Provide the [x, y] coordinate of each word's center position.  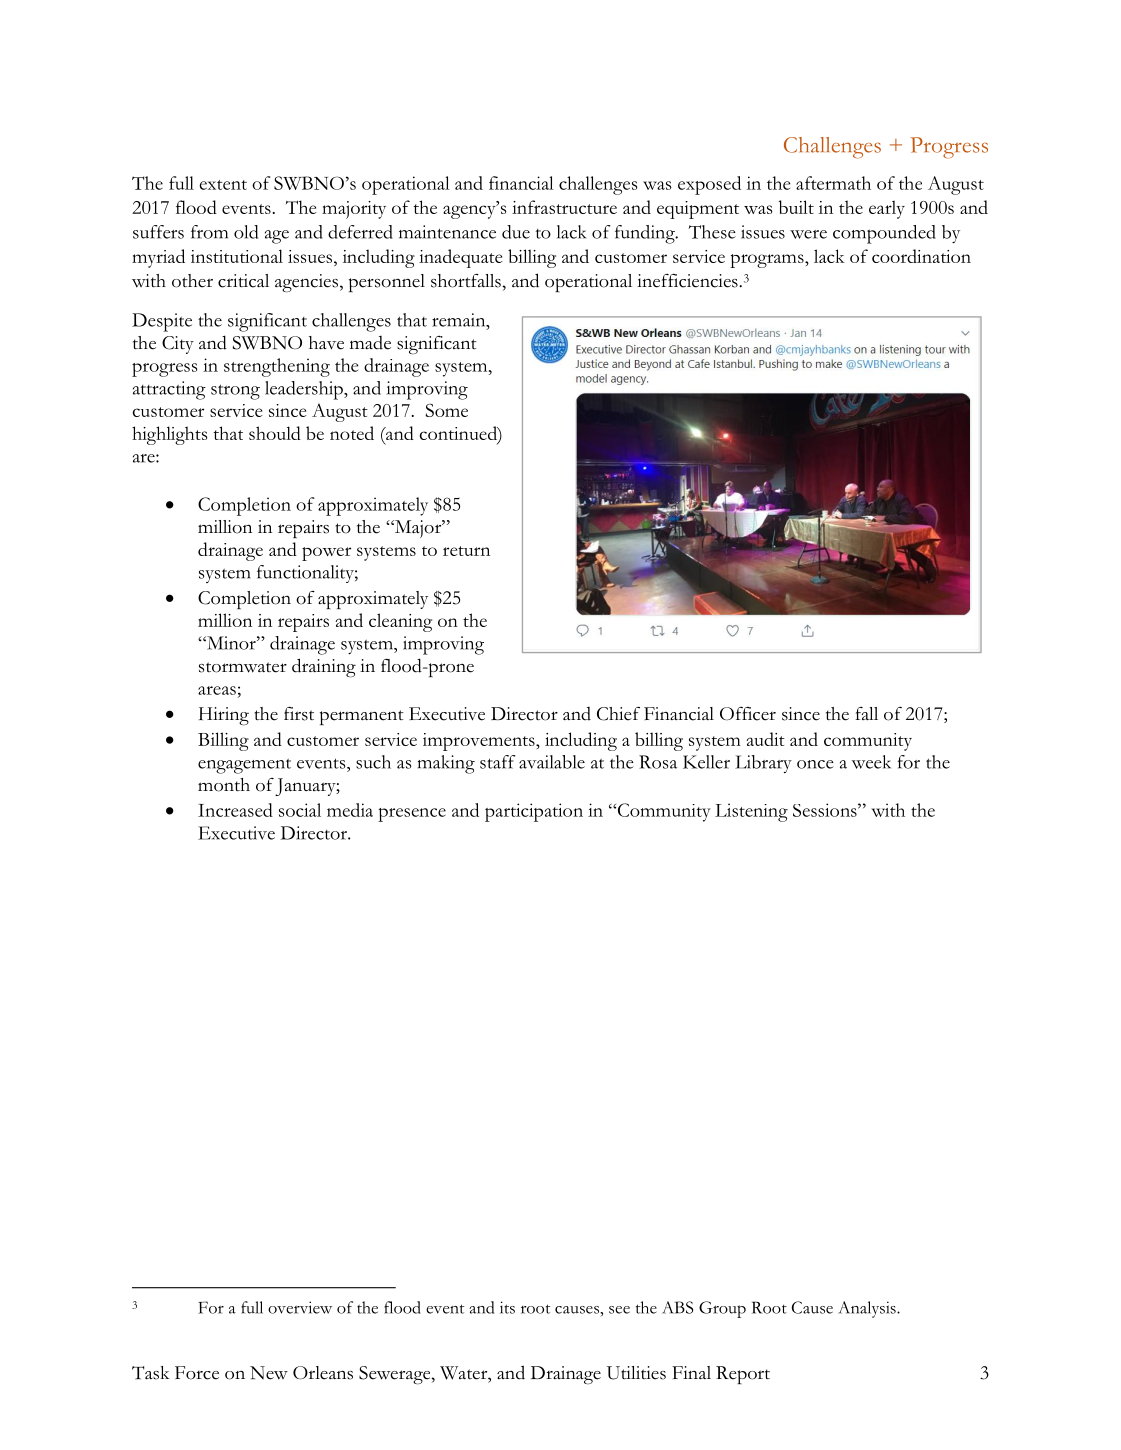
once [815, 764]
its [507, 1307]
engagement [244, 766]
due [516, 232]
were [808, 234]
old [246, 232]
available [552, 762]
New [269, 1373]
